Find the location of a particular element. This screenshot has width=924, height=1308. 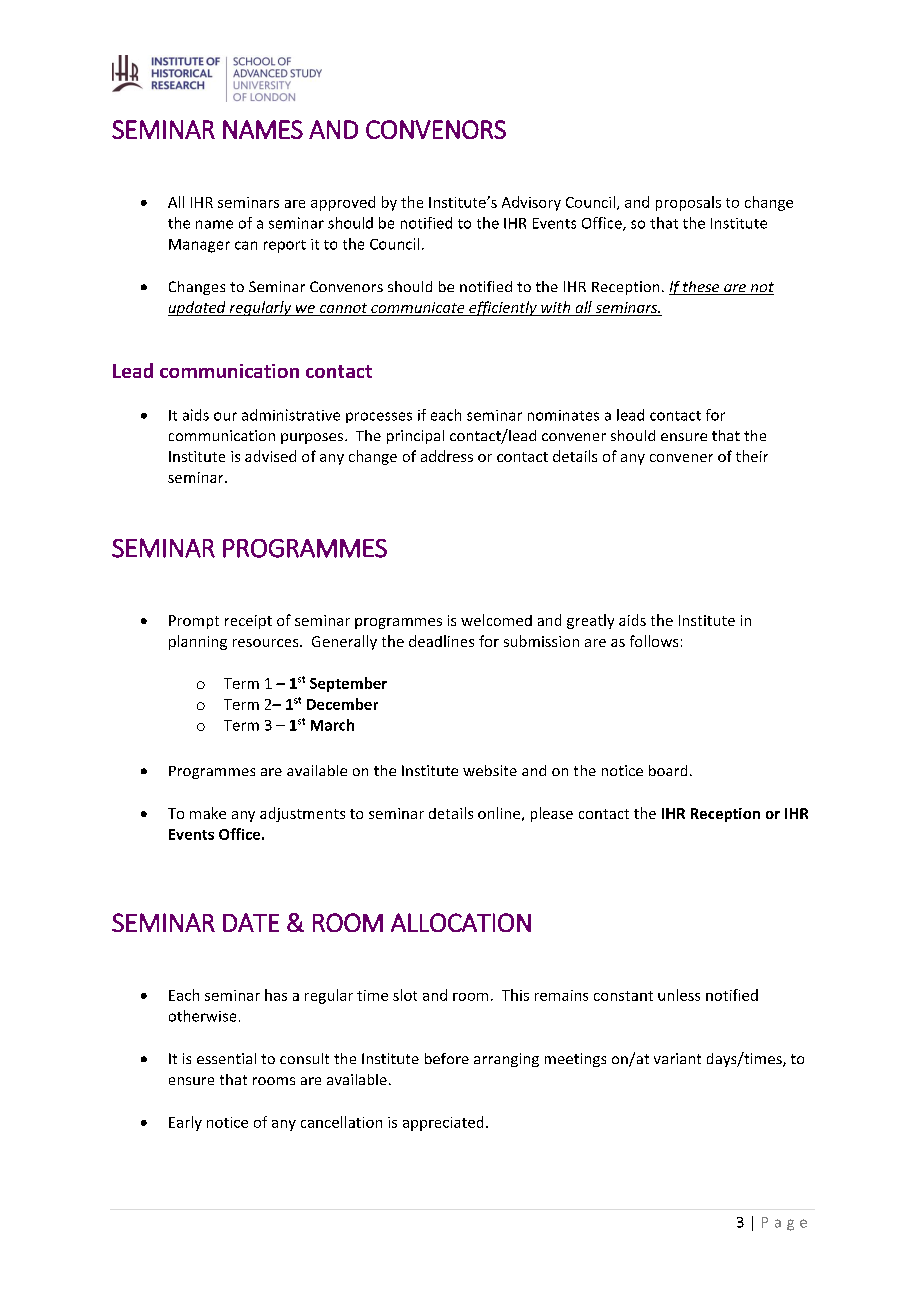

Advisory is located at coordinates (531, 203).
